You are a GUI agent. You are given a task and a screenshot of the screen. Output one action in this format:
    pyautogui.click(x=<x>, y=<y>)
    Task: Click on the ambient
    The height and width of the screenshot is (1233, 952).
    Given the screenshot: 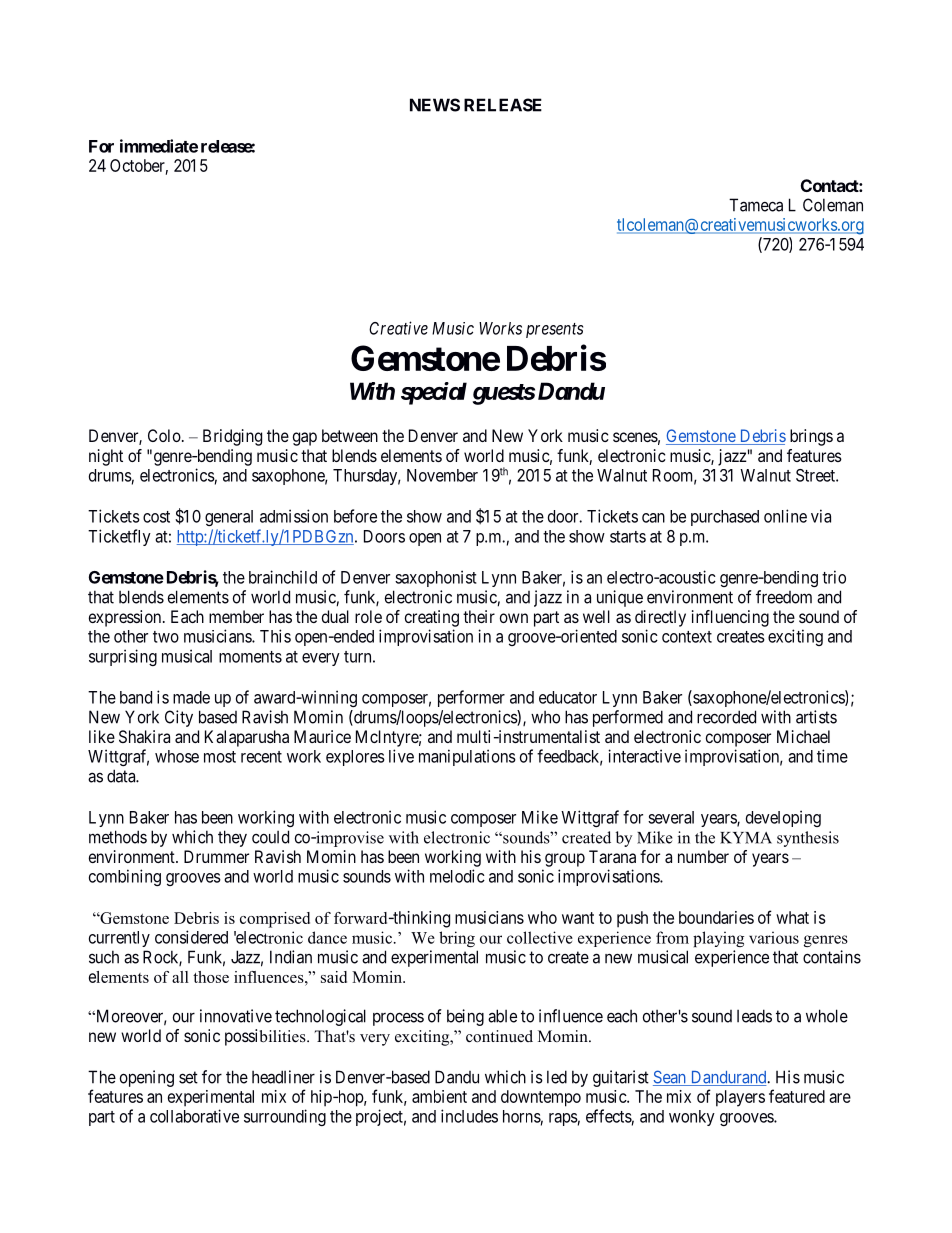 What is the action you would take?
    pyautogui.click(x=439, y=1096)
